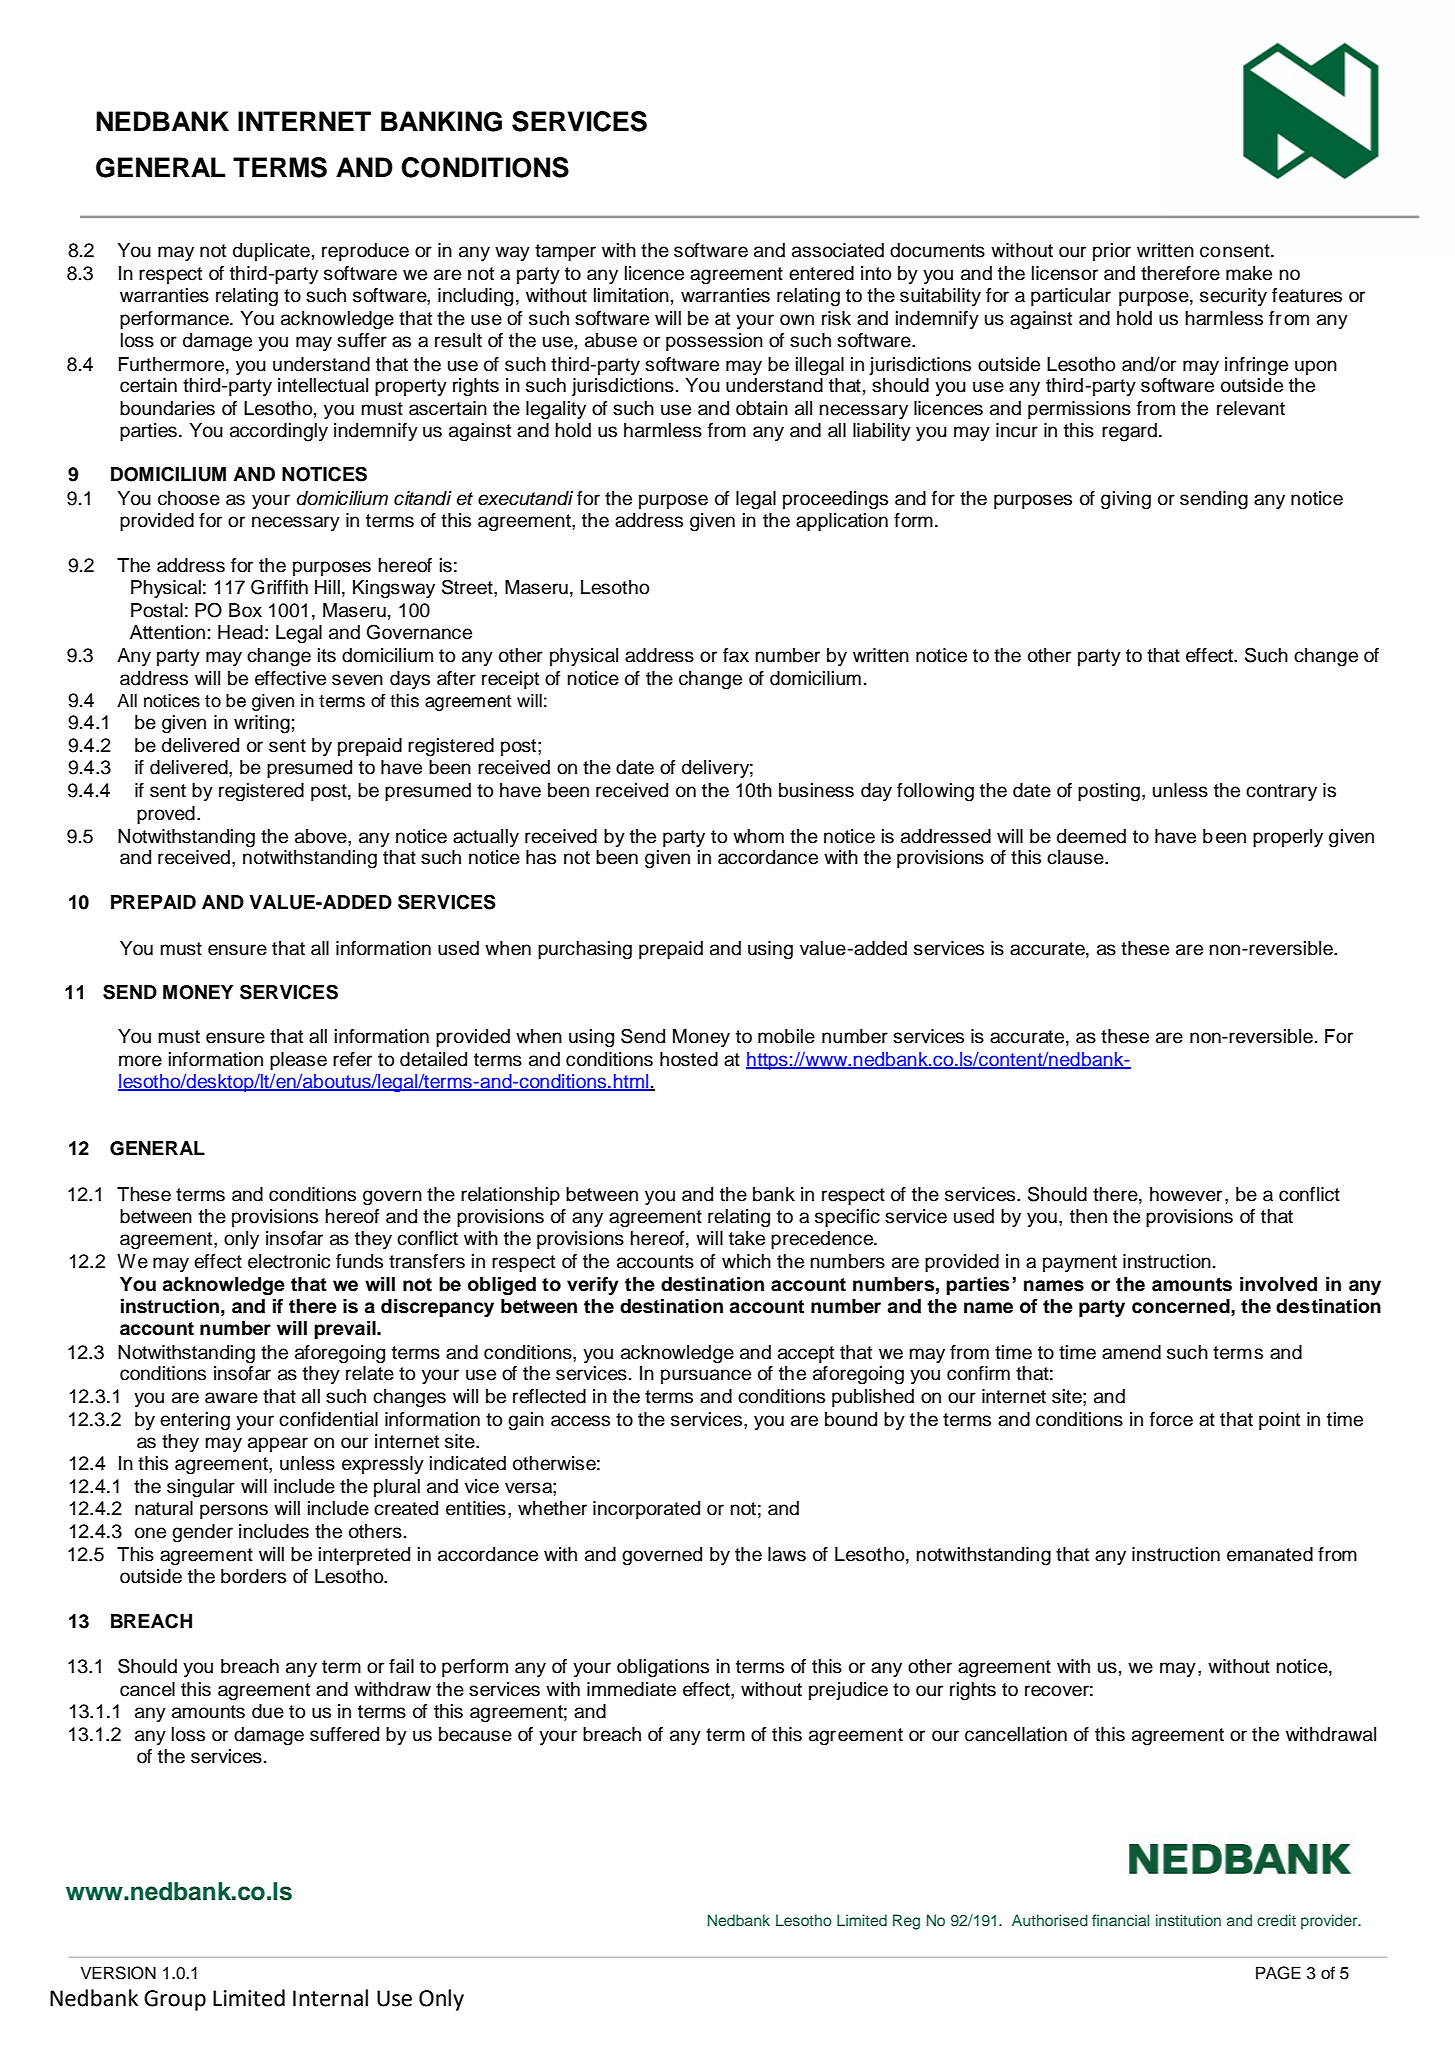 This image has width=1455, height=2068. I want to click on possession, so click(714, 342).
